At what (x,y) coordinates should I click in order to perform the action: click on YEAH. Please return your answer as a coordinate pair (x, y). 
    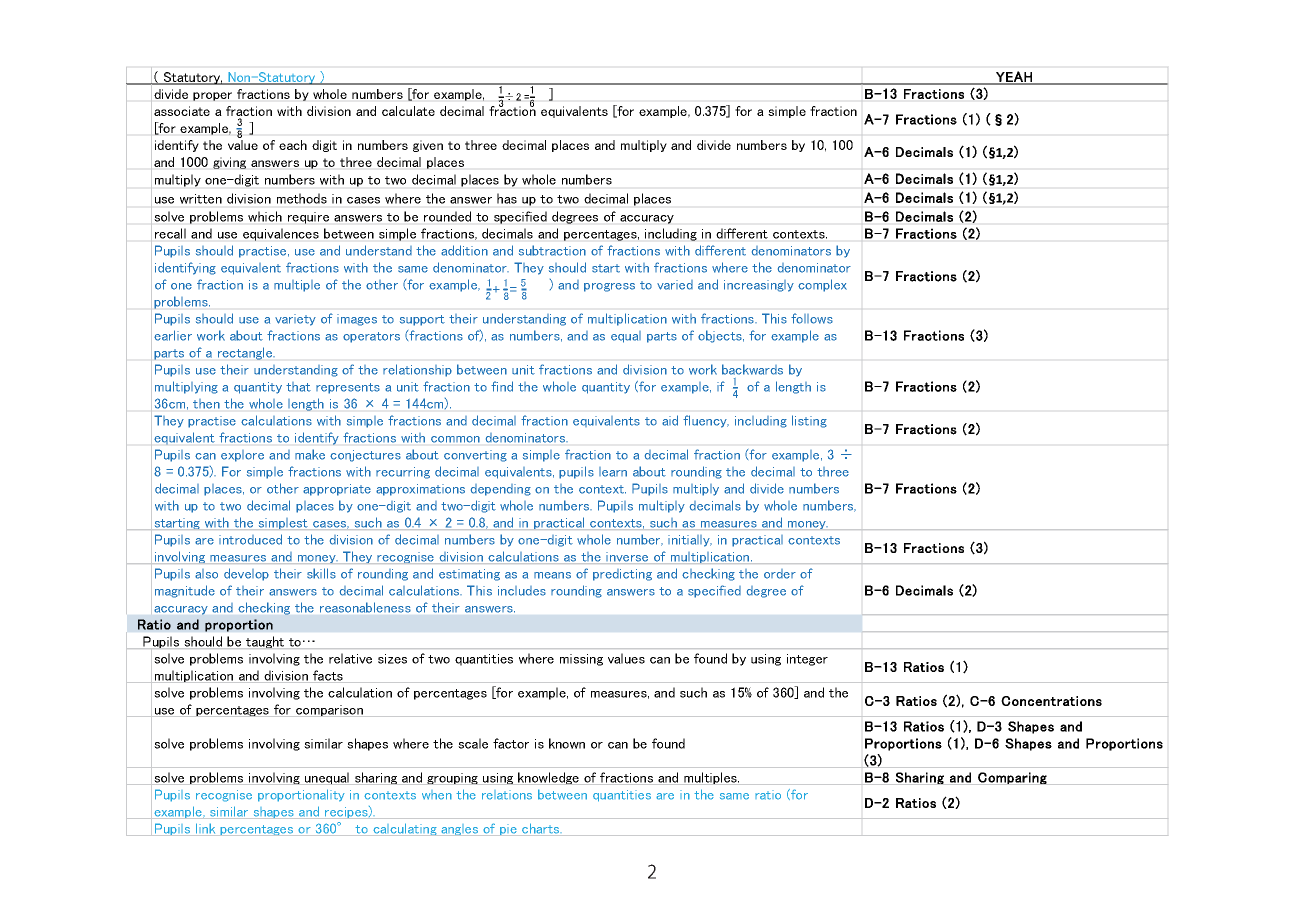
    Looking at the image, I should click on (1014, 77).
